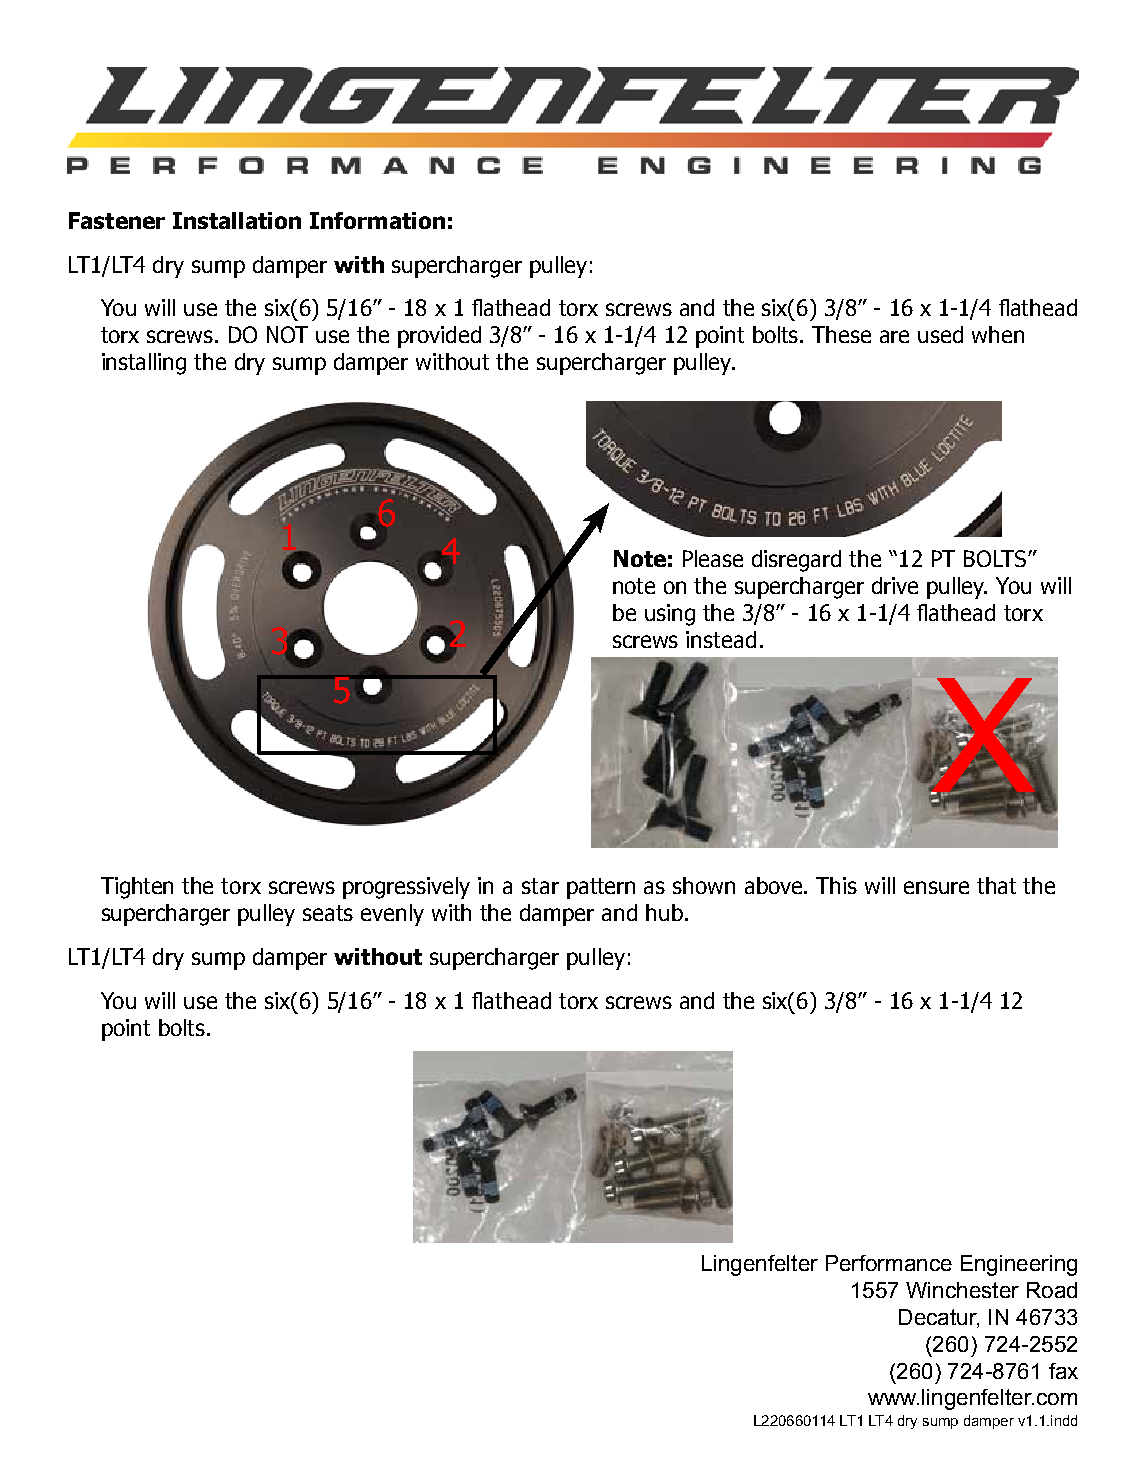  I want to click on Tighten, so click(137, 888).
